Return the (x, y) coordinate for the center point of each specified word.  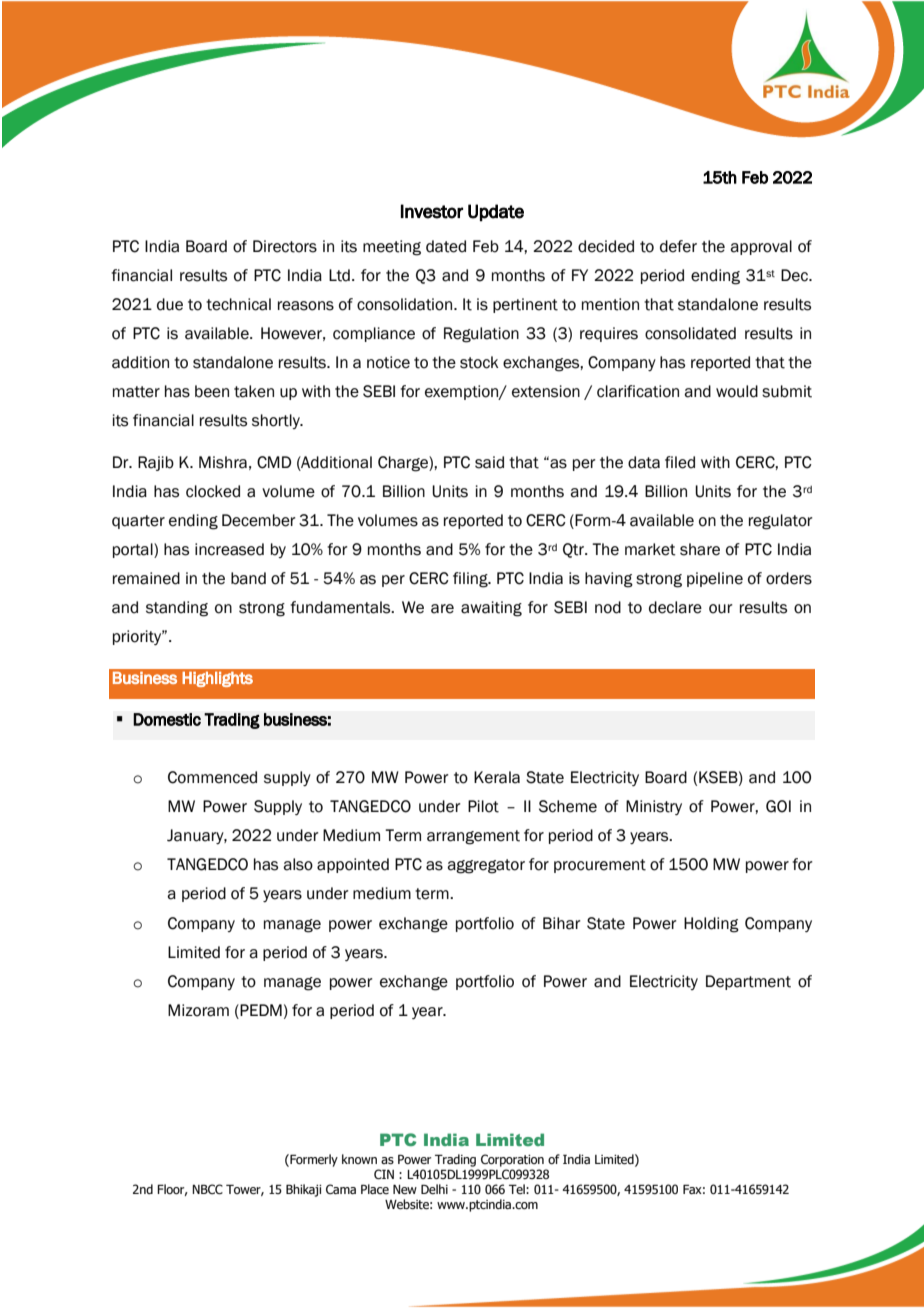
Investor (432, 211)
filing (471, 580)
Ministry (654, 807)
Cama (341, 1189)
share (700, 549)
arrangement (473, 837)
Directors (285, 246)
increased (229, 549)
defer (678, 246)
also (298, 864)
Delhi (434, 1189)
